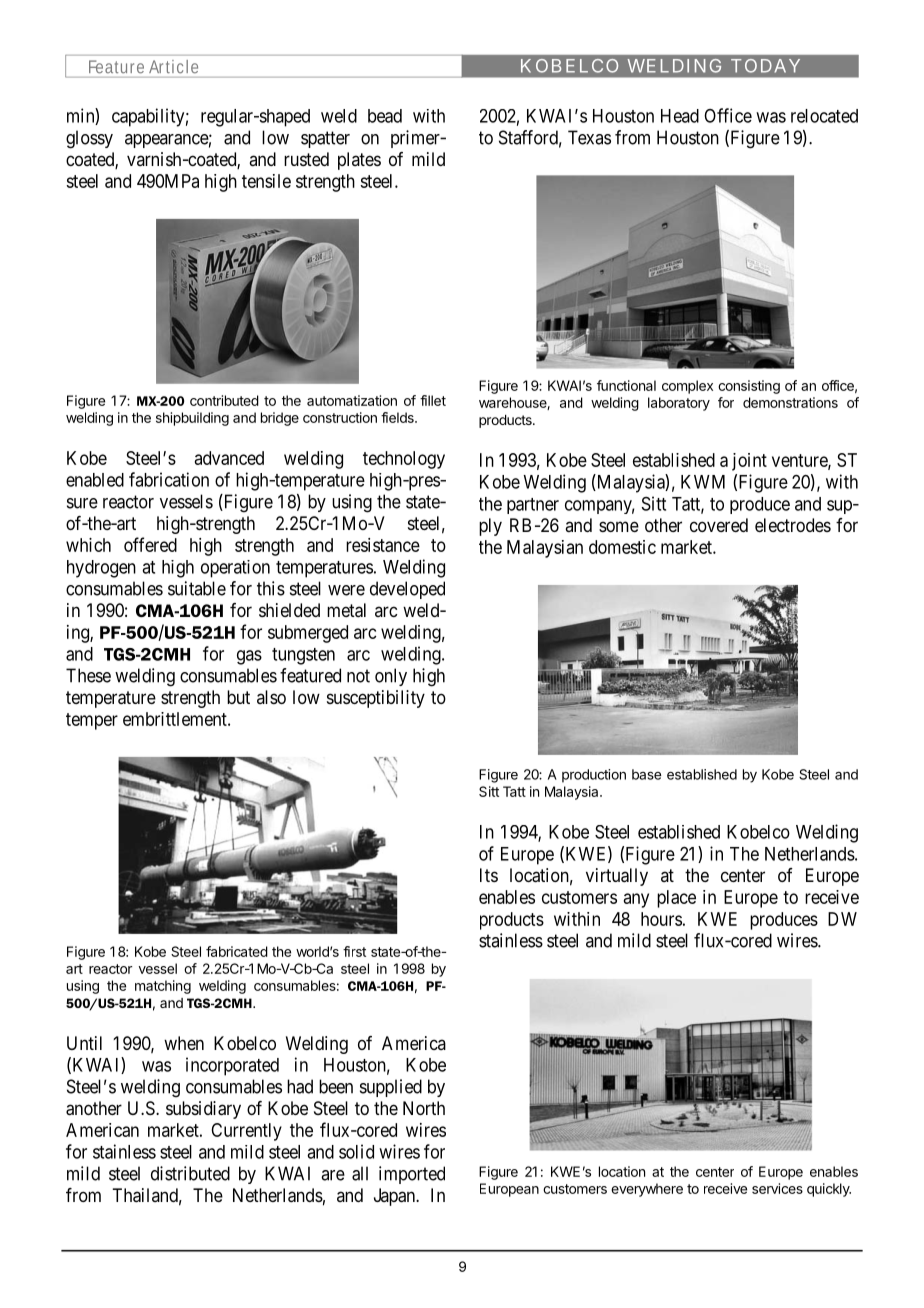 This document has height=1308, width=924. Describe the element at coordinates (174, 66) in the document. I see `Article` at that location.
